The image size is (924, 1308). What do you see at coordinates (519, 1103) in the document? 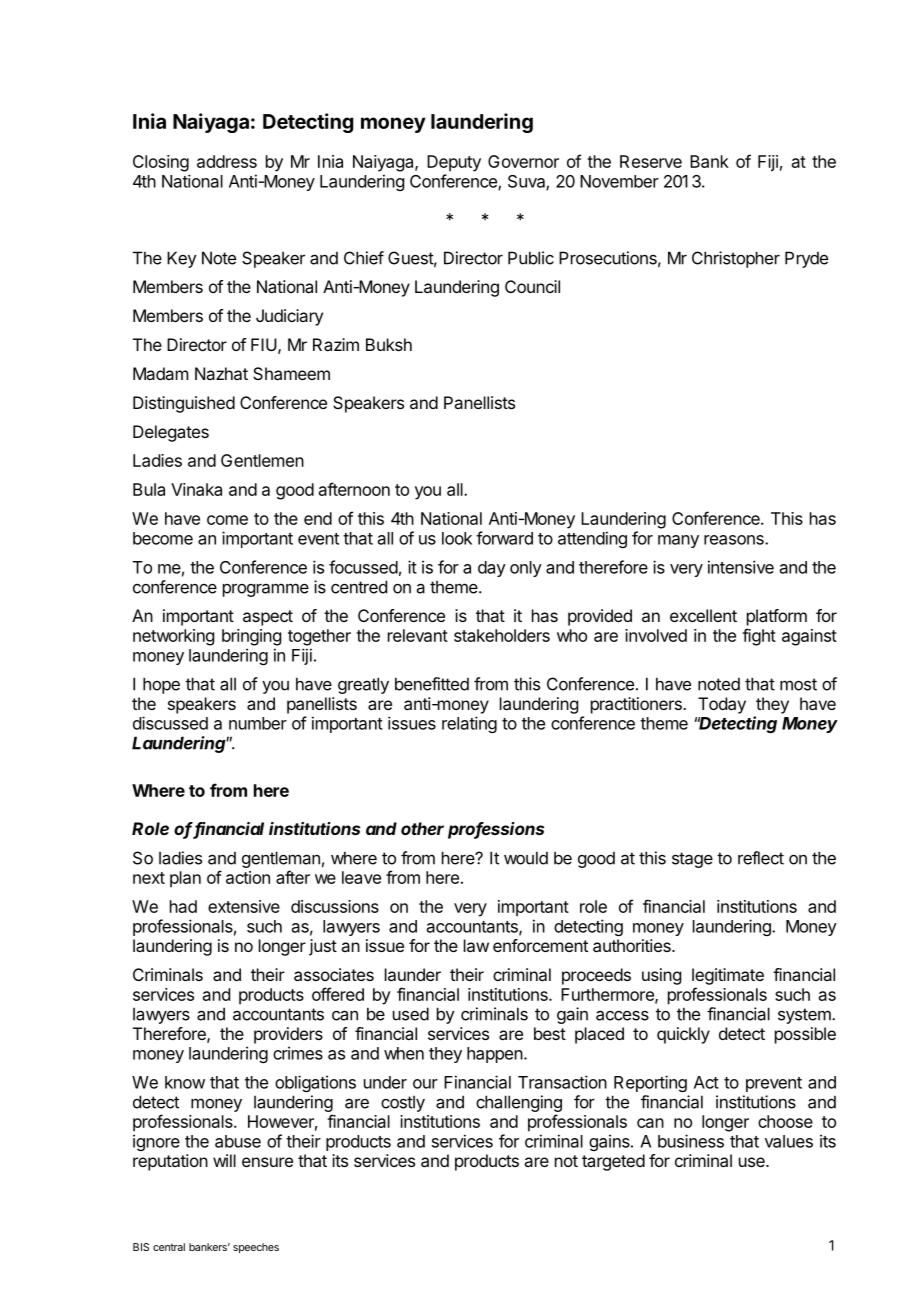
I see `challenging` at bounding box center [519, 1103].
